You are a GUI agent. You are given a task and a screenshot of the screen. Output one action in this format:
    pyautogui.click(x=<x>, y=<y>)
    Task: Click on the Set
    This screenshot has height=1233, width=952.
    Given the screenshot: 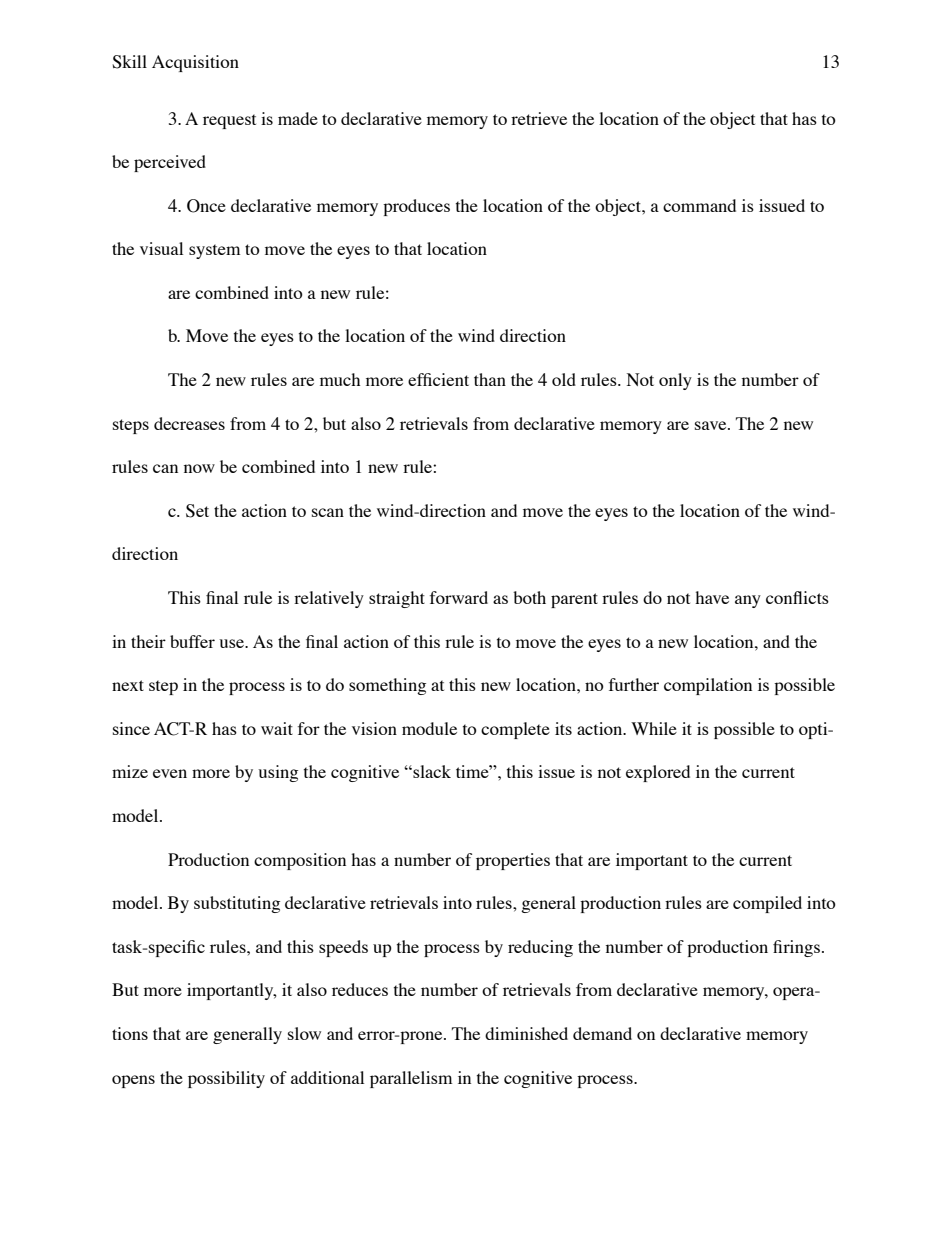 What is the action you would take?
    pyautogui.click(x=197, y=511)
